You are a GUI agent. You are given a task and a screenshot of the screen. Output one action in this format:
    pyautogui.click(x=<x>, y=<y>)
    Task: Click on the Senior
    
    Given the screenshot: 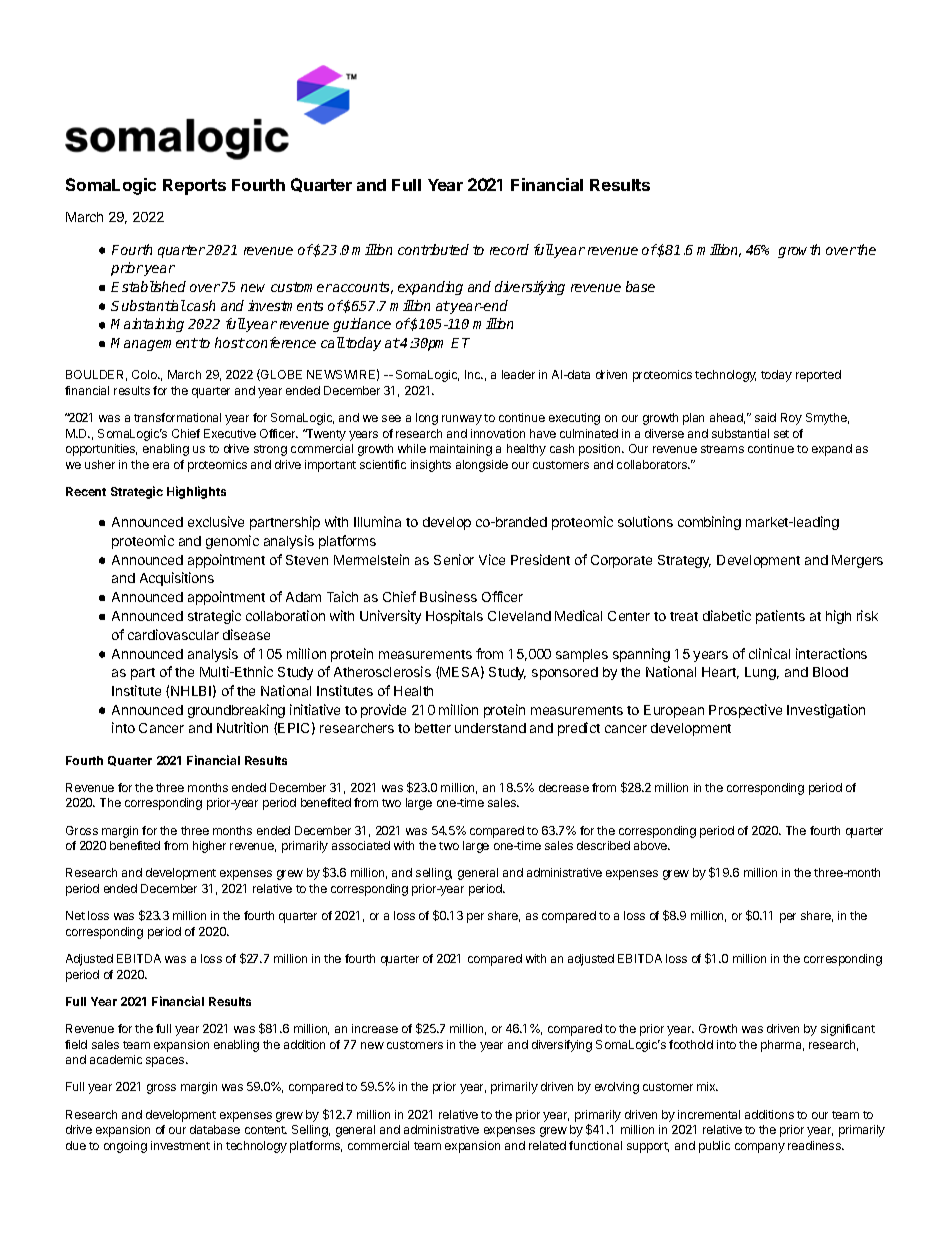 What is the action you would take?
    pyautogui.click(x=454, y=559)
